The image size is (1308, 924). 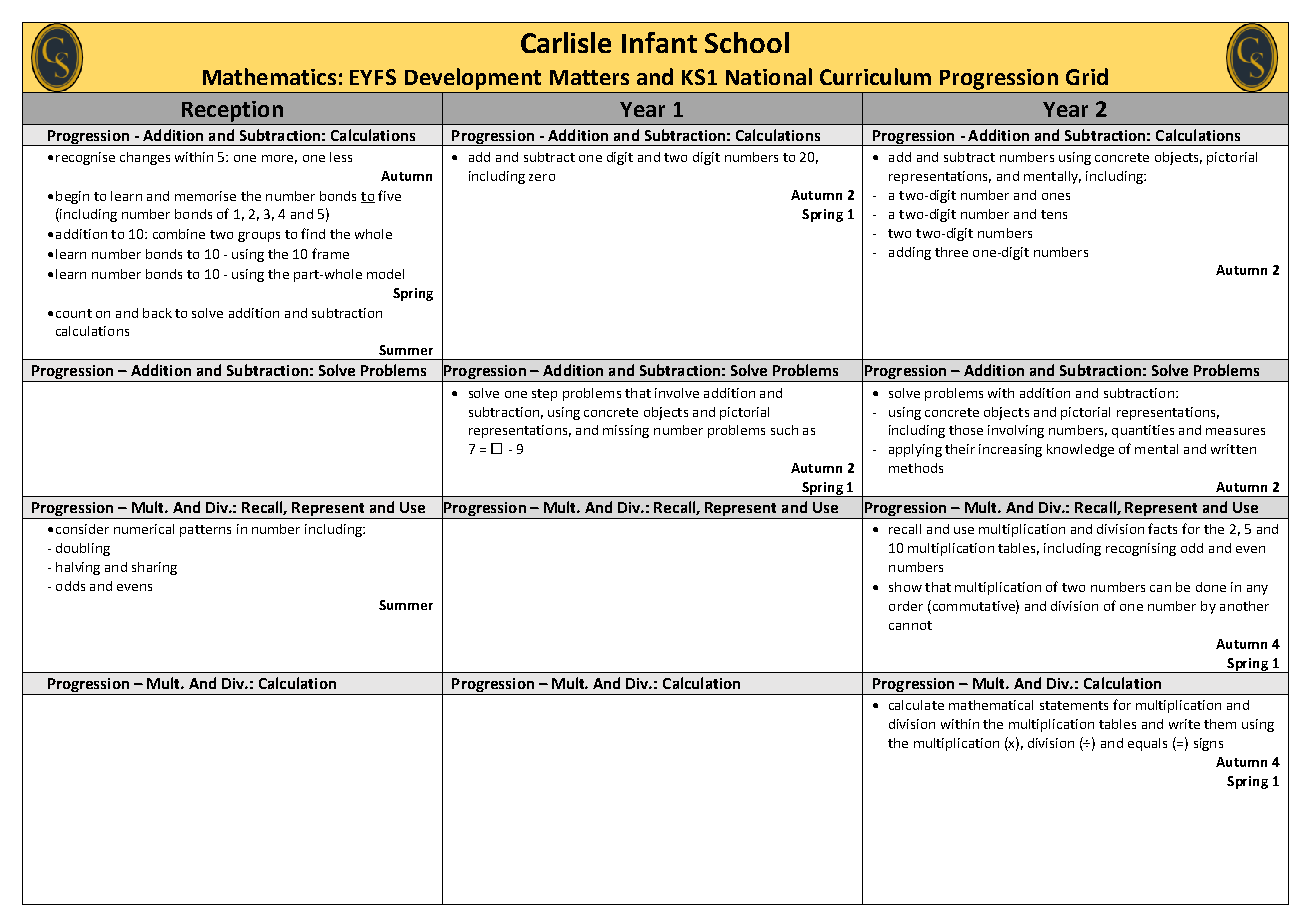 What do you see at coordinates (157, 313) in the screenshot?
I see `back` at bounding box center [157, 313].
